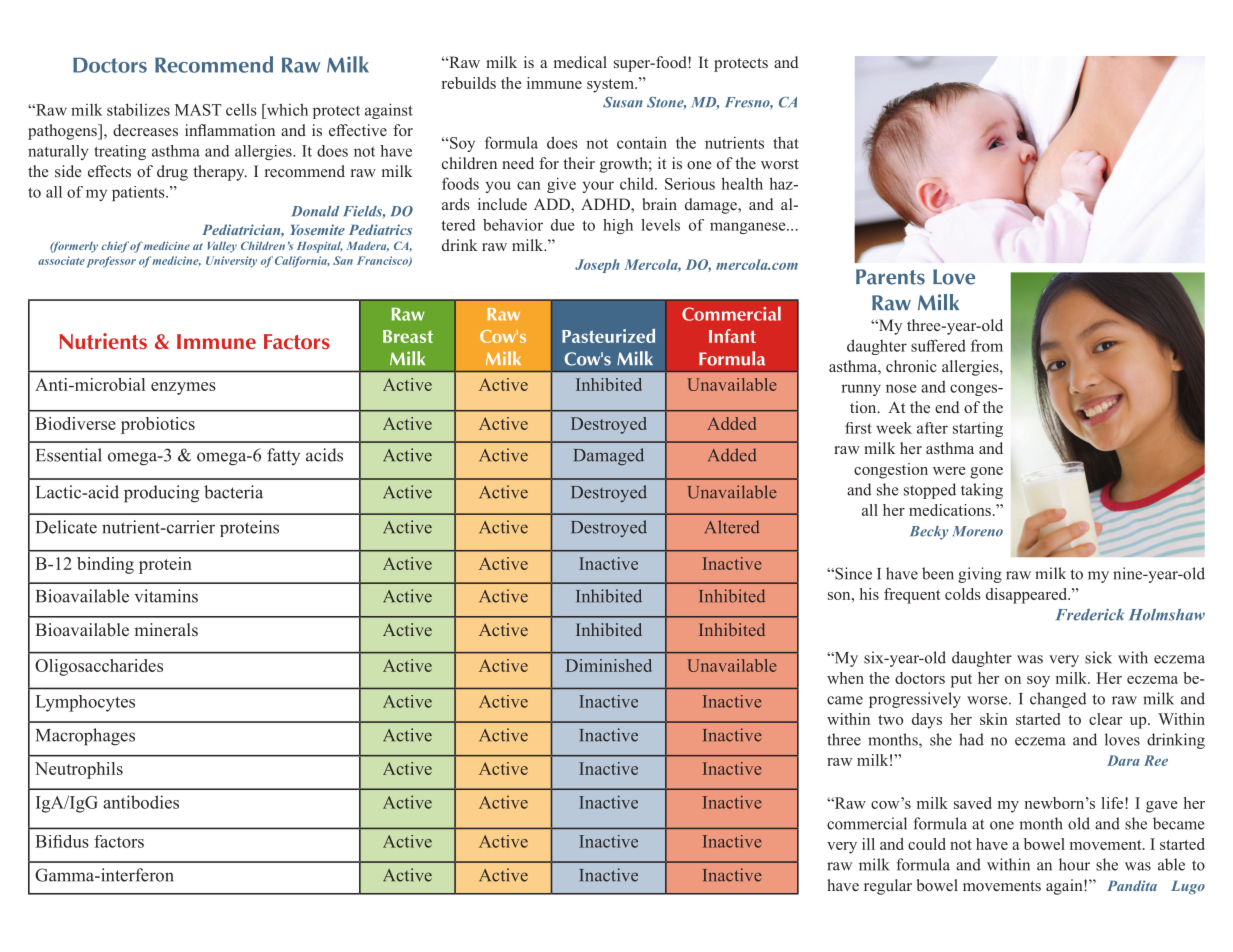  I want to click on ill, so click(868, 844).
